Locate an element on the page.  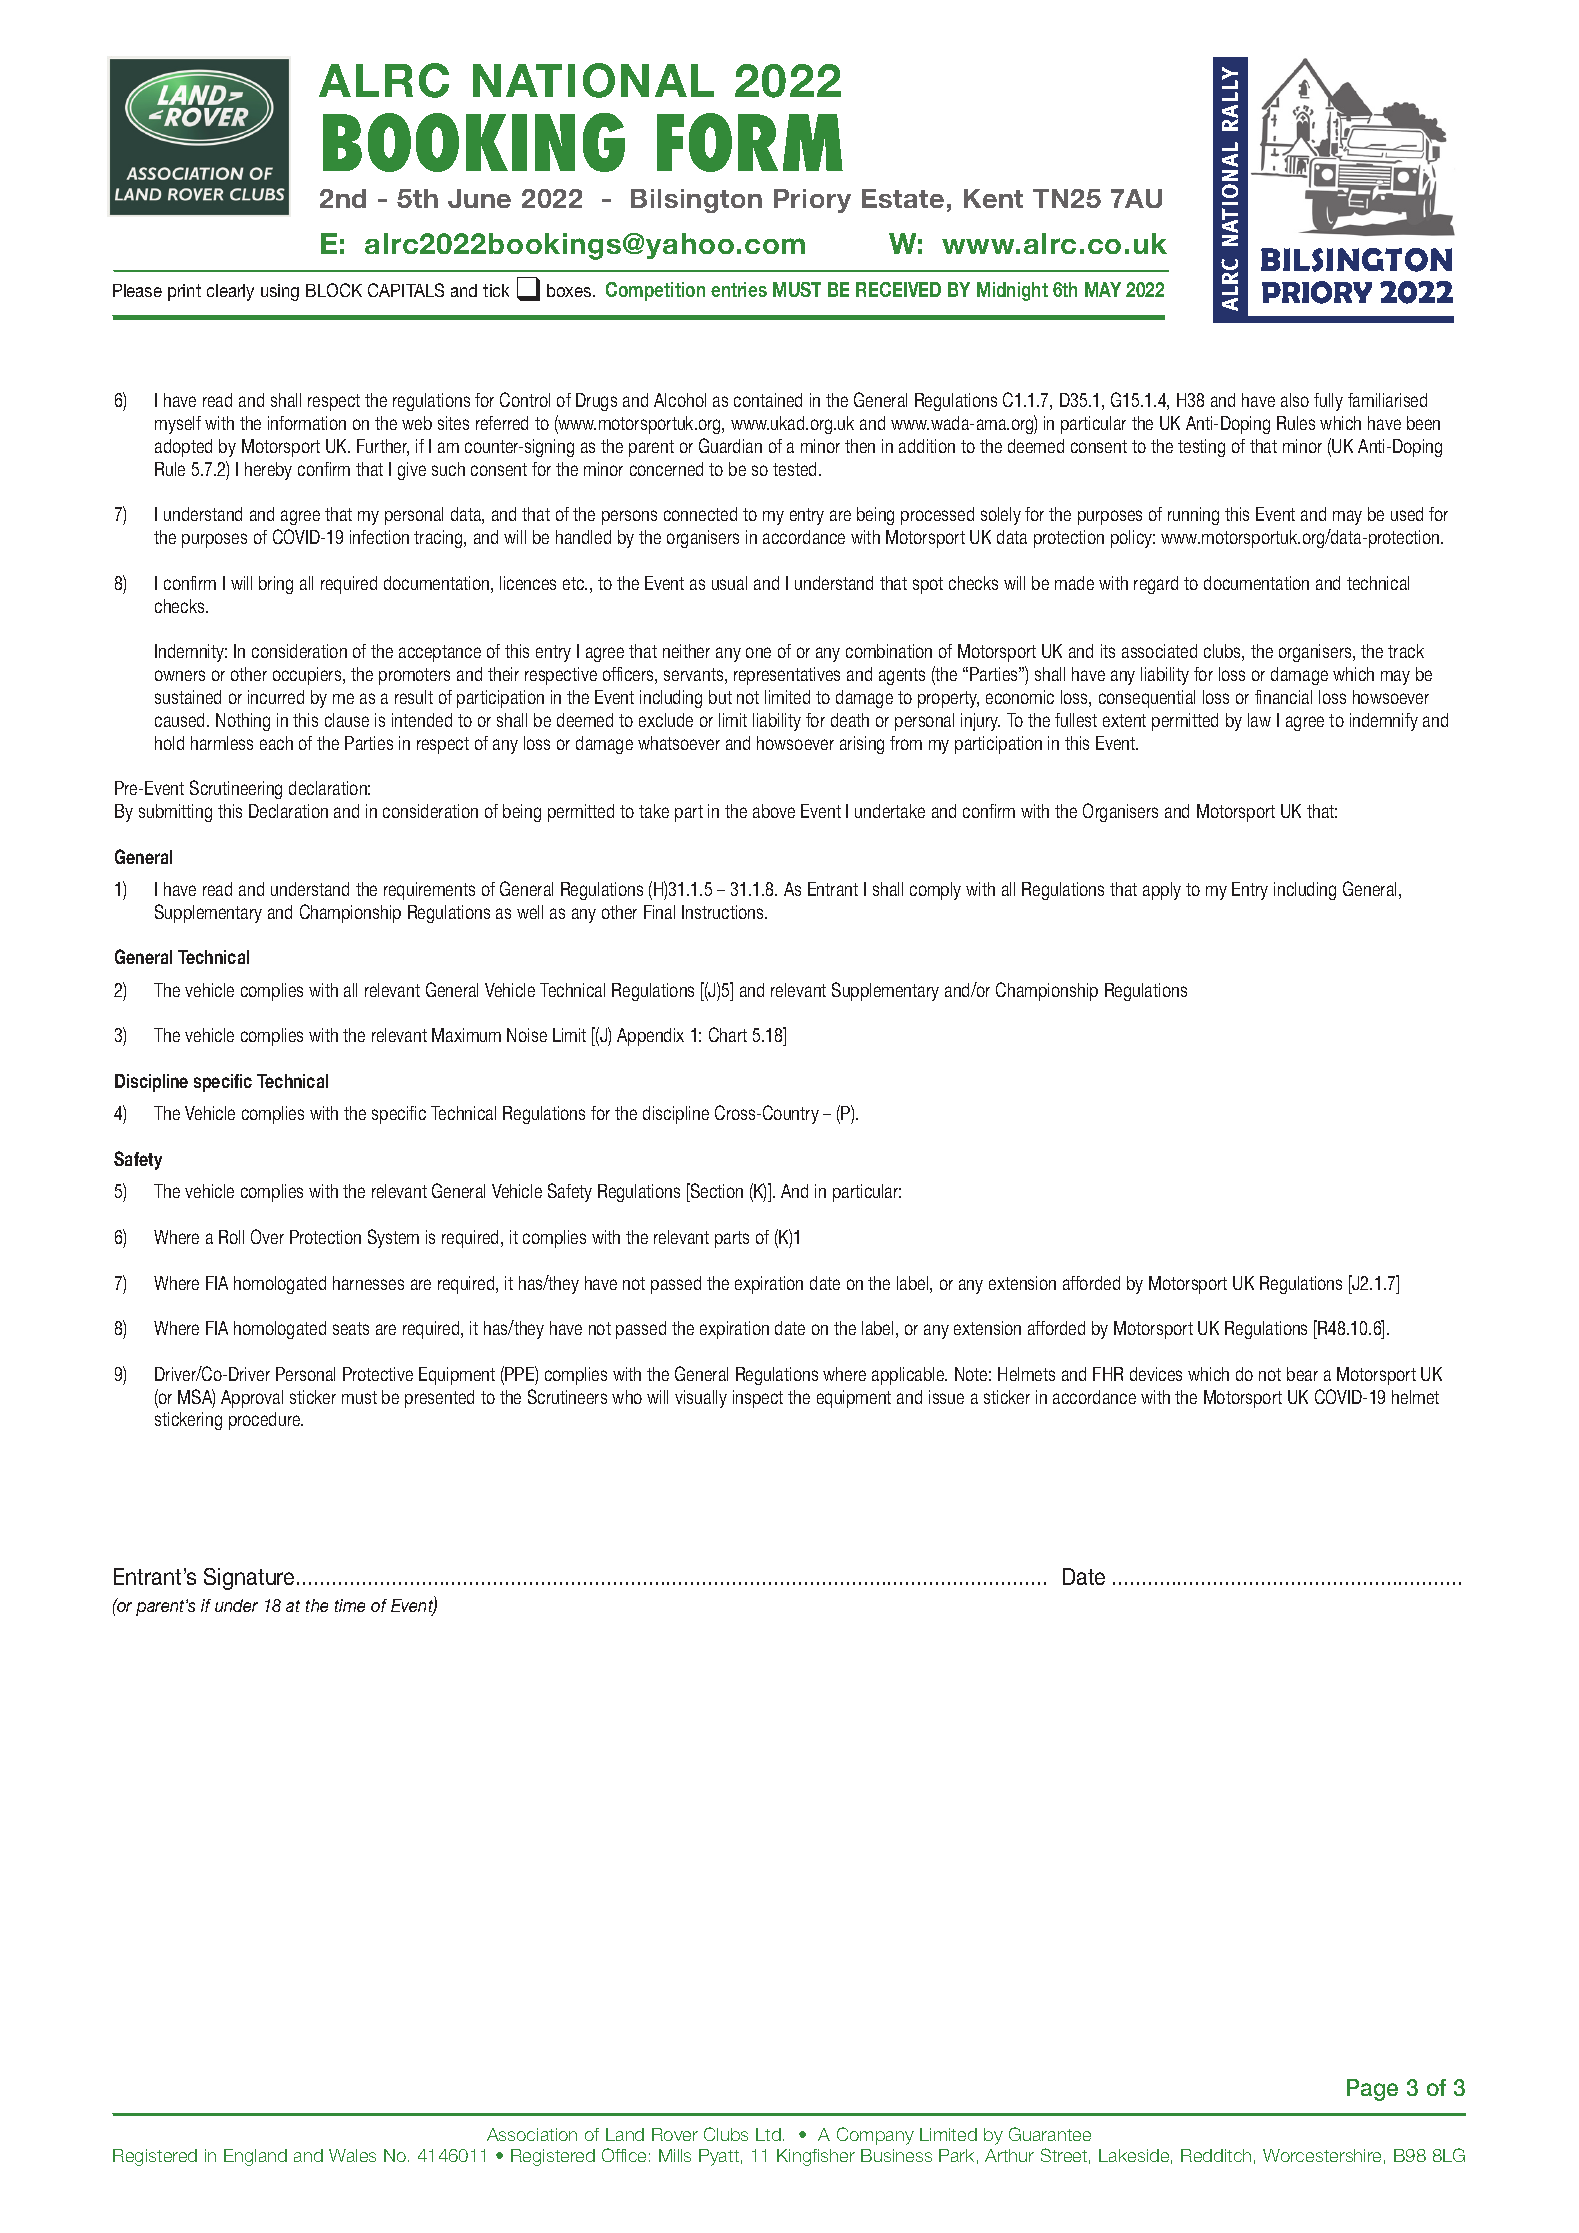
procedure is located at coordinates (266, 1421).
